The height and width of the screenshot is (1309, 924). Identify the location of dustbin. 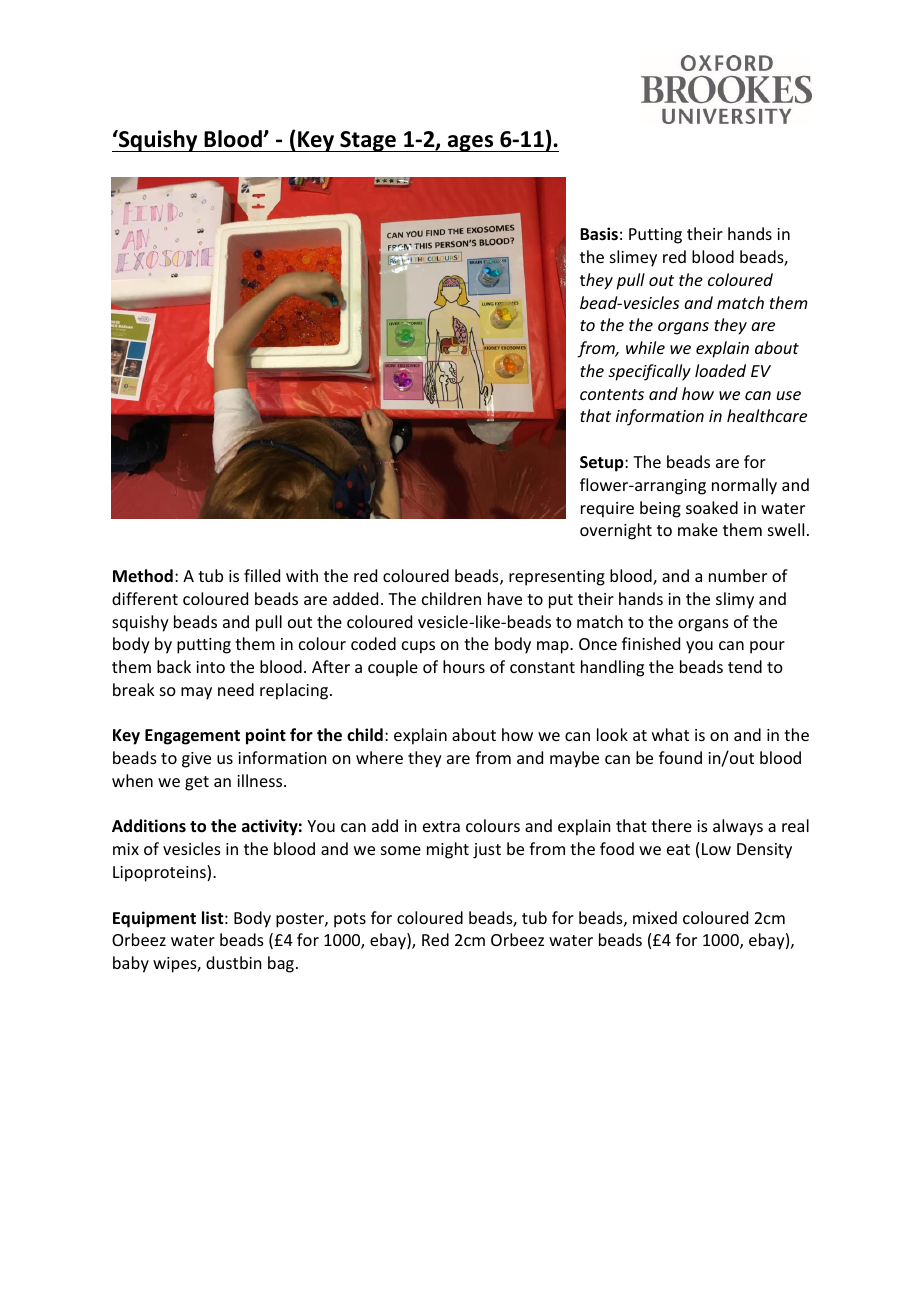
(233, 962).
